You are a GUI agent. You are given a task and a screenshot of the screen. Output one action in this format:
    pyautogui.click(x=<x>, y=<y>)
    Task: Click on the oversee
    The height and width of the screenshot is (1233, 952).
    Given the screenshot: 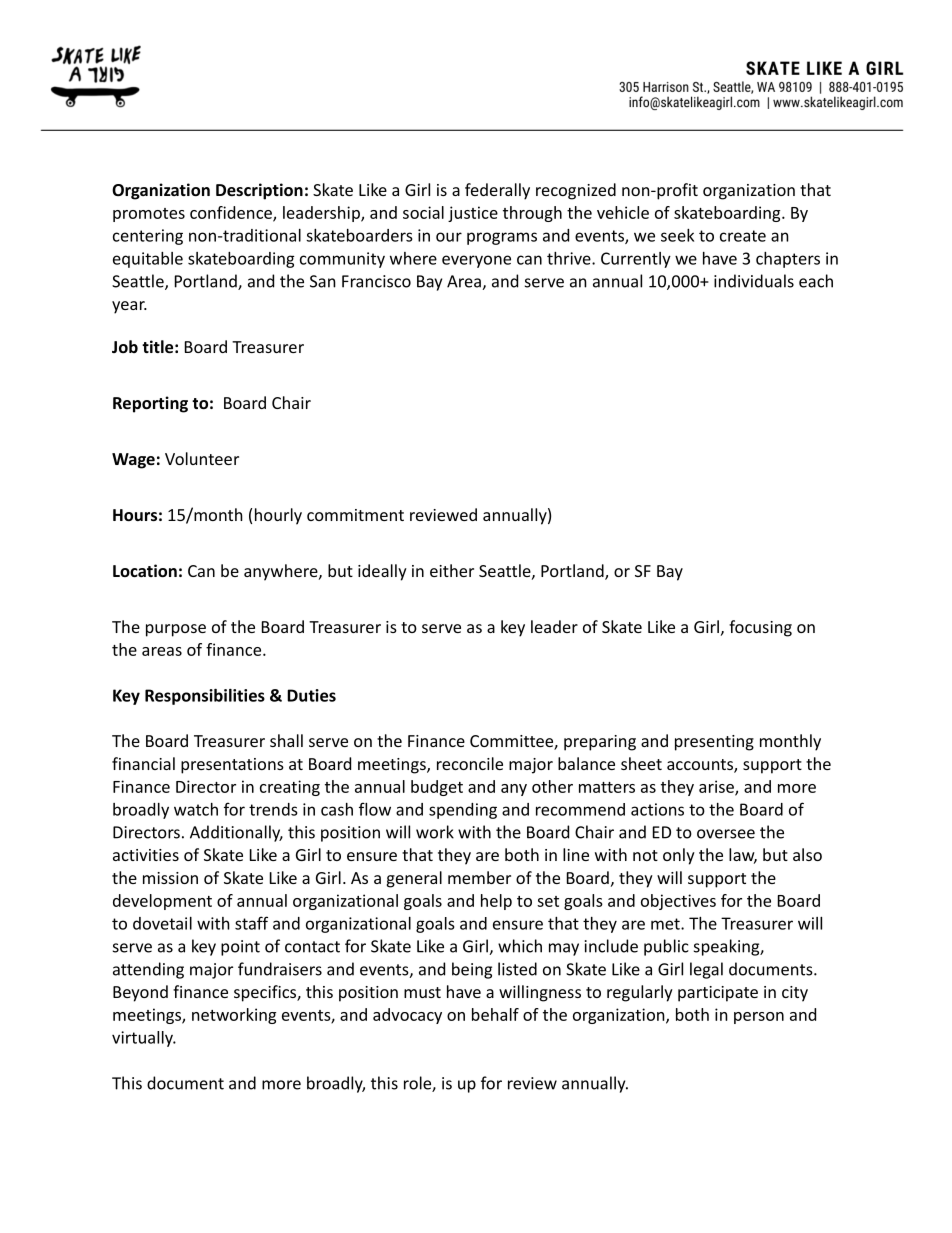 What is the action you would take?
    pyautogui.click(x=726, y=834)
